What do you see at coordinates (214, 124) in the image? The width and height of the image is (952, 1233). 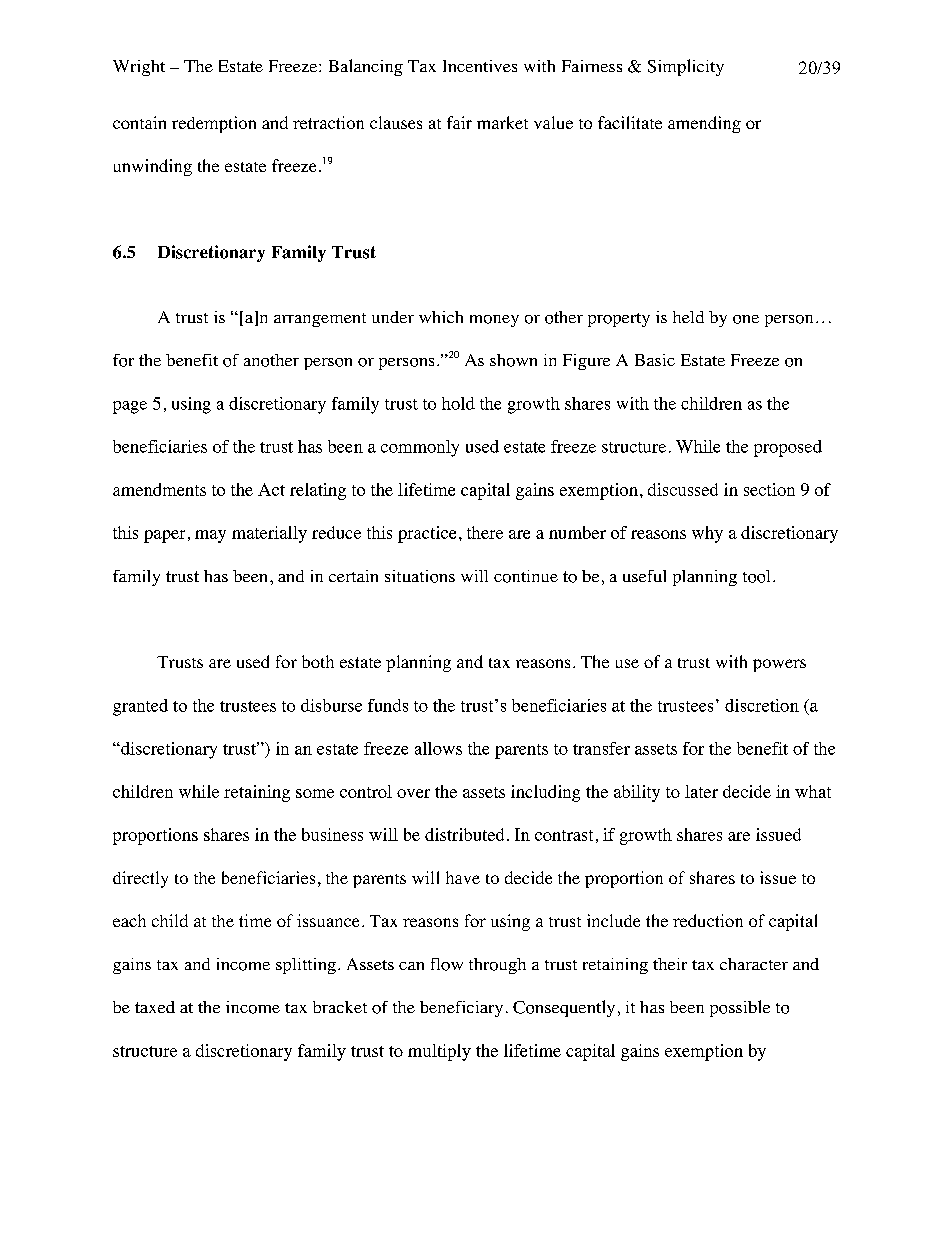 I see `redemption` at bounding box center [214, 124].
